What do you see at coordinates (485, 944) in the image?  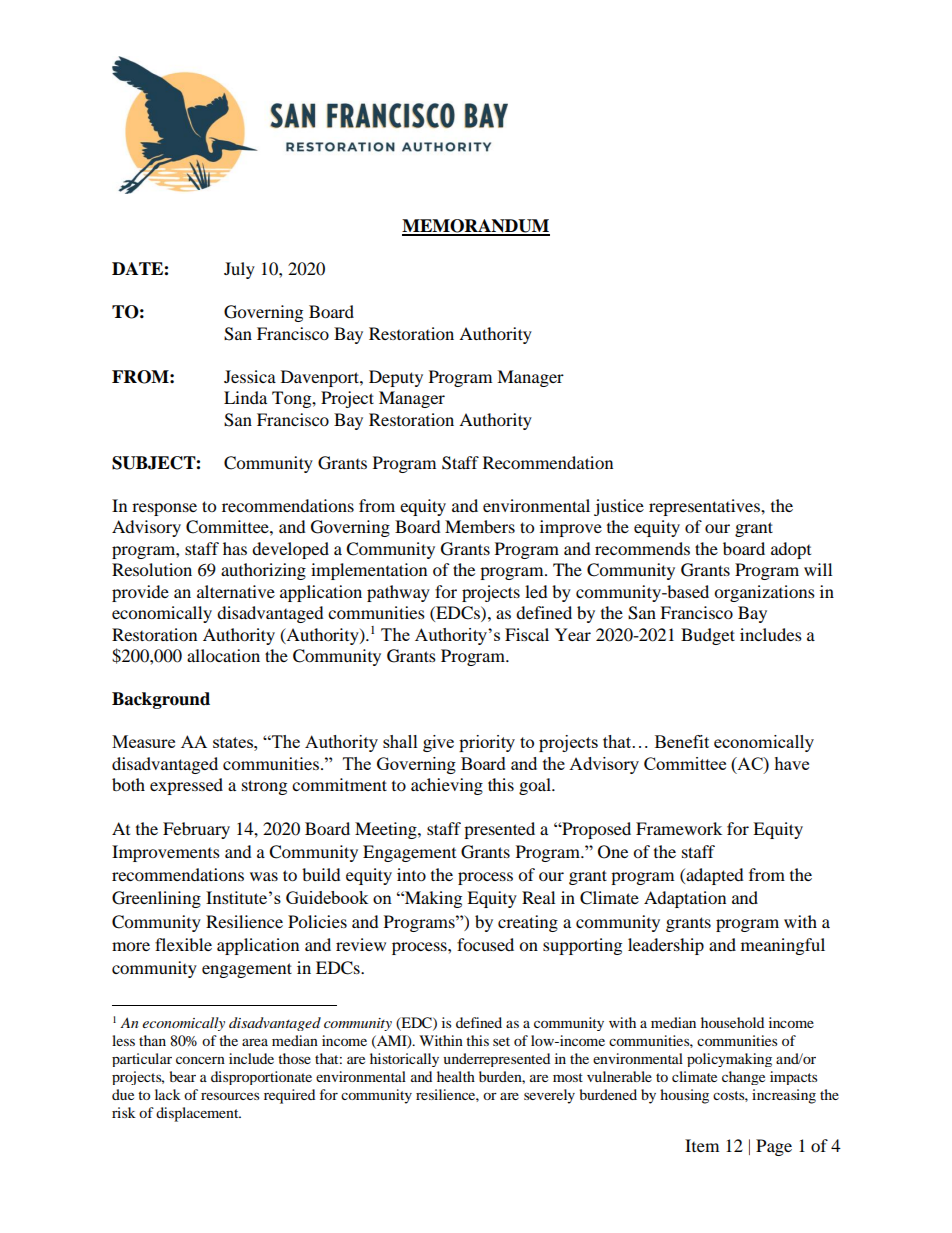 I see `focused` at bounding box center [485, 944].
